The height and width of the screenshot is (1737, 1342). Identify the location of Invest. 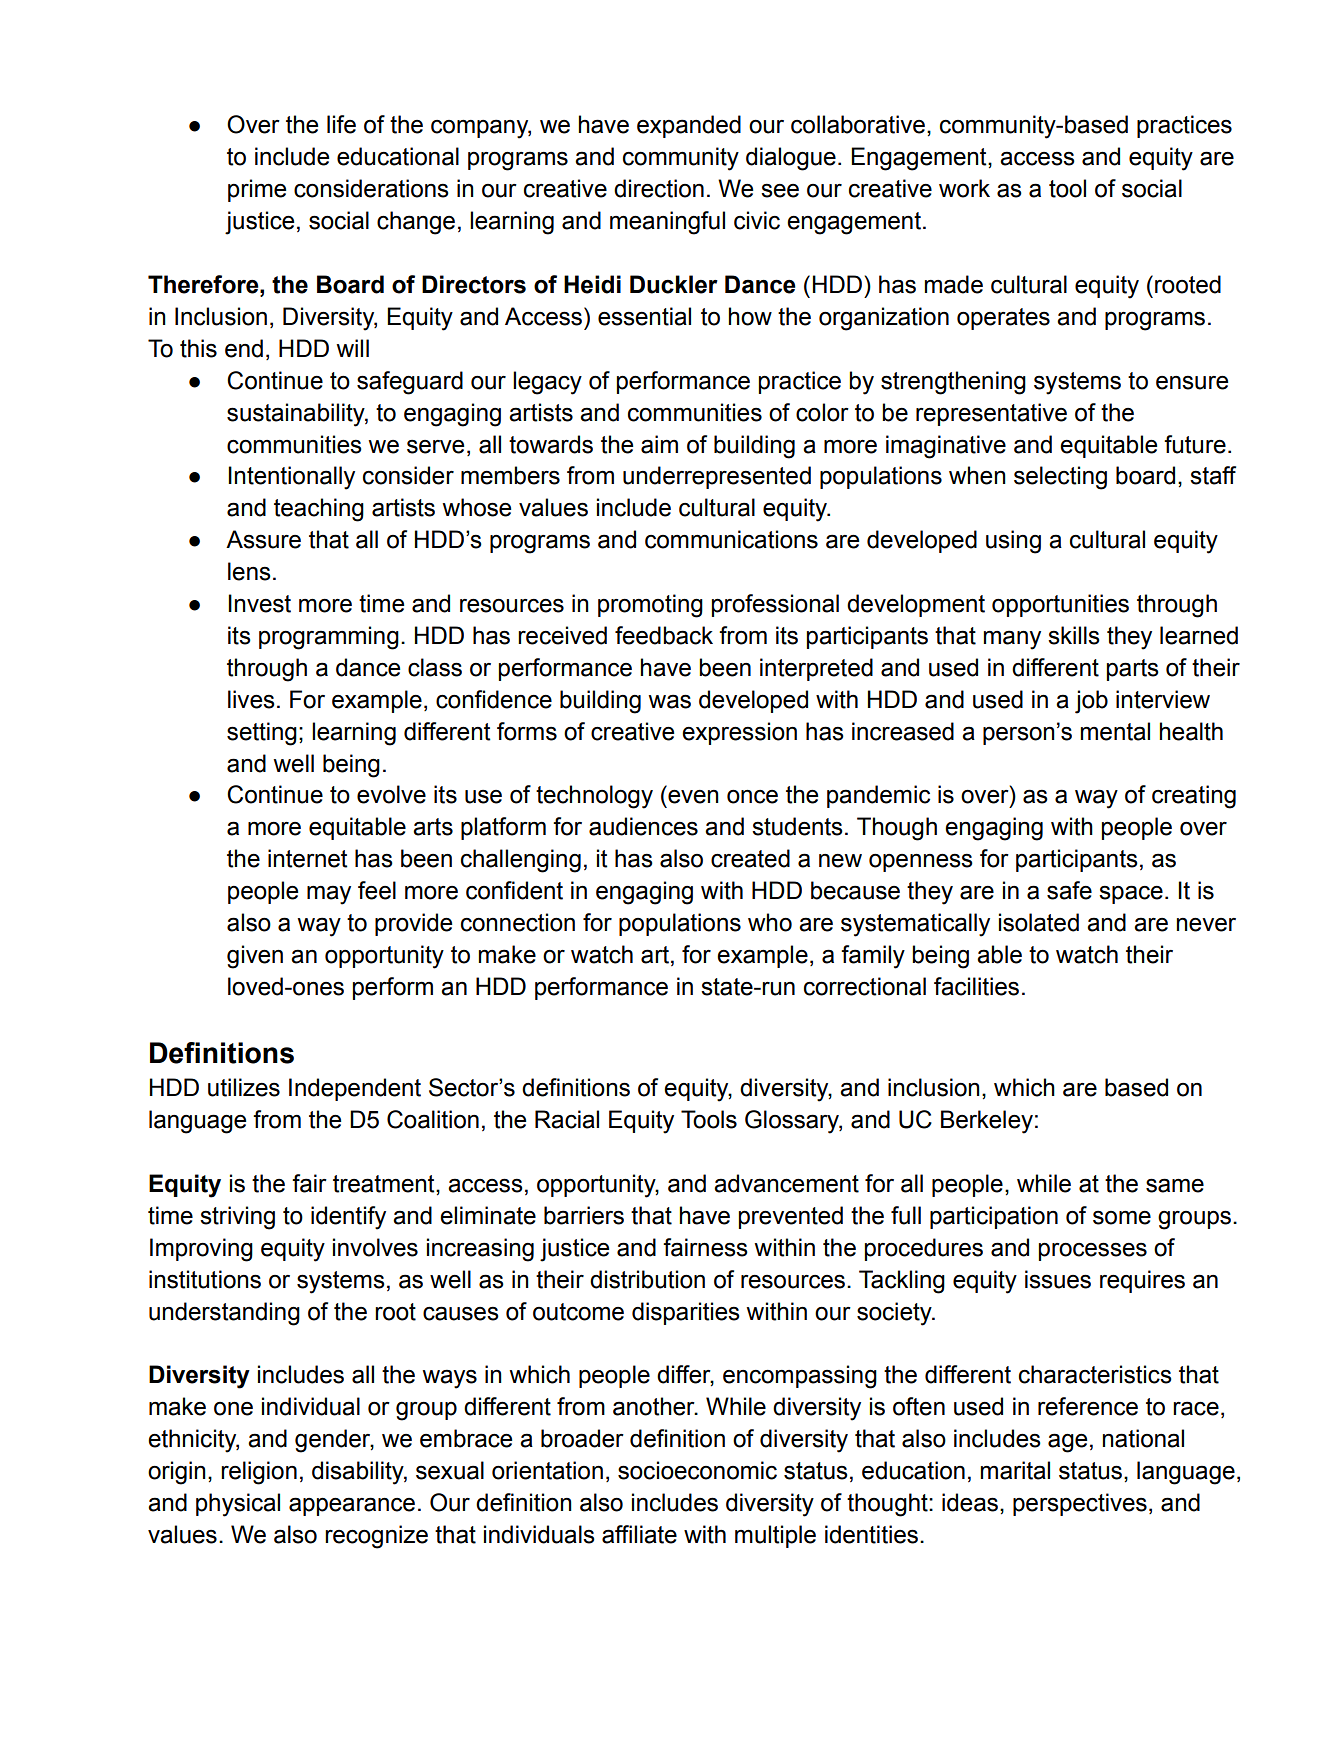
(259, 603).
